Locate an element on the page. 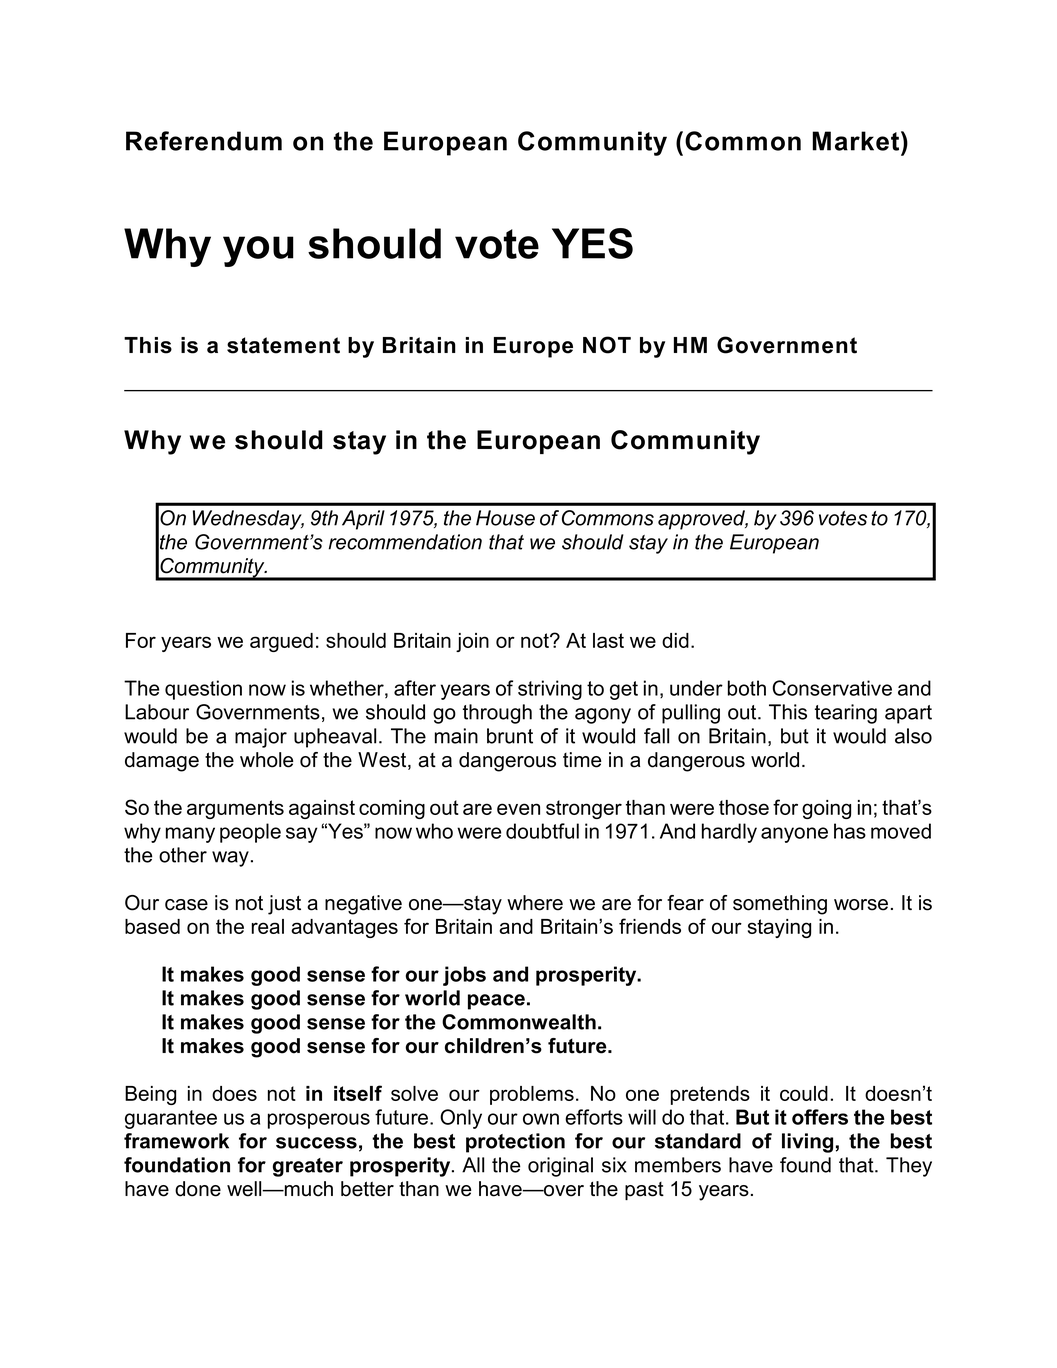  House is located at coordinates (505, 518).
